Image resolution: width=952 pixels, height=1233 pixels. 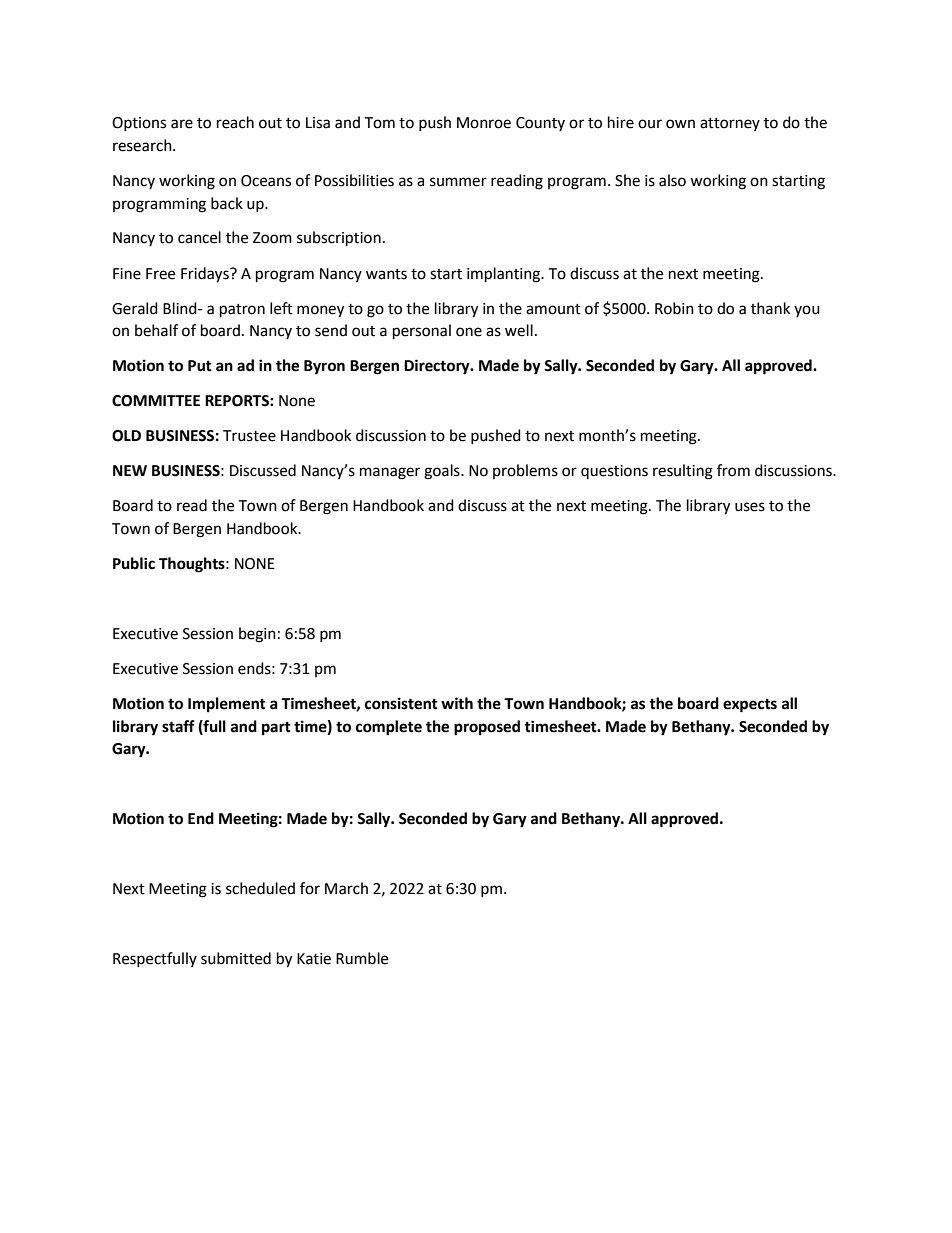 What do you see at coordinates (484, 123) in the document?
I see `Monroe` at bounding box center [484, 123].
